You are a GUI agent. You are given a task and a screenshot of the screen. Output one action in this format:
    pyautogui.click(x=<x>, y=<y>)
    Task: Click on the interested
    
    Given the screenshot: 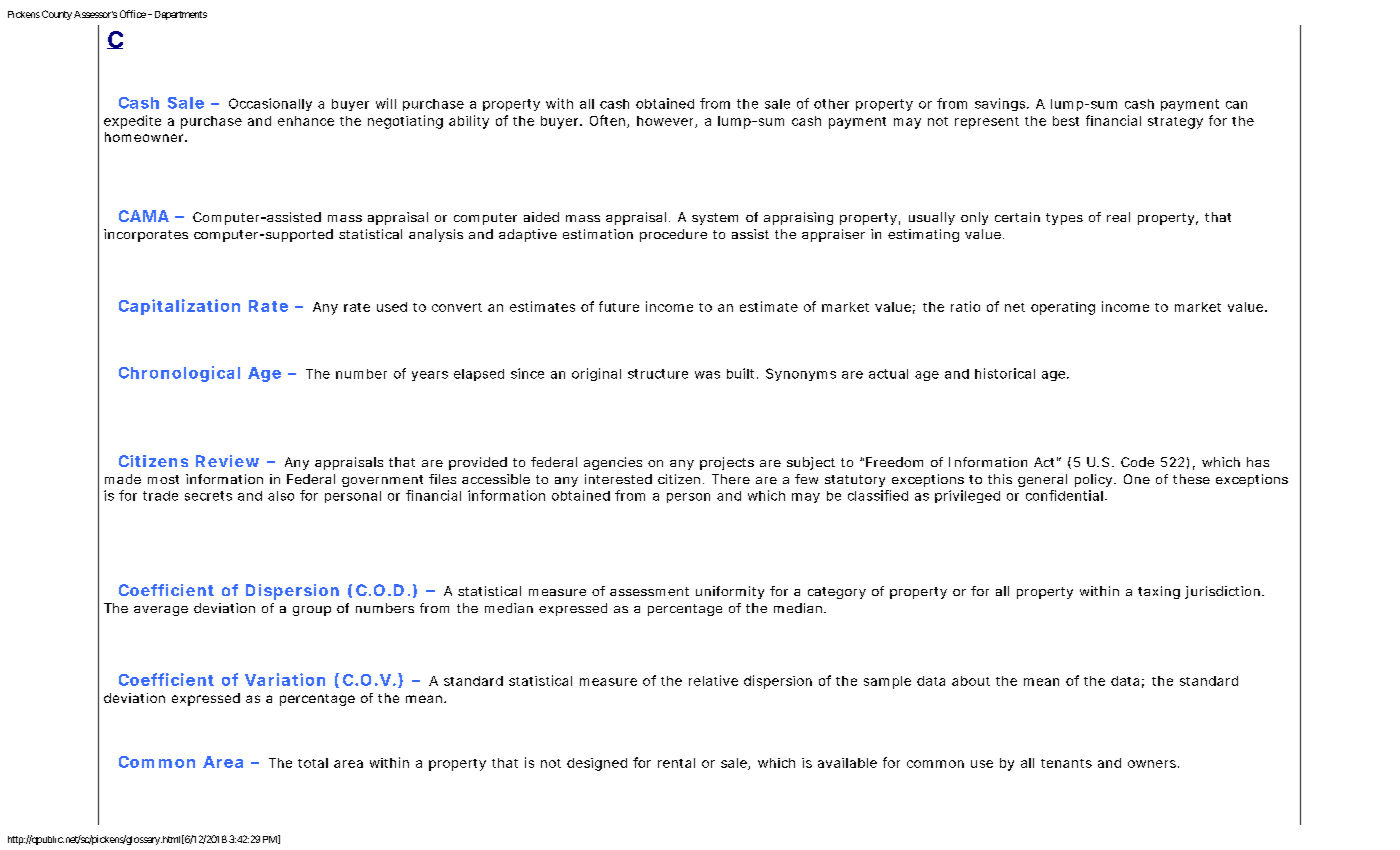 What is the action you would take?
    pyautogui.click(x=618, y=479)
